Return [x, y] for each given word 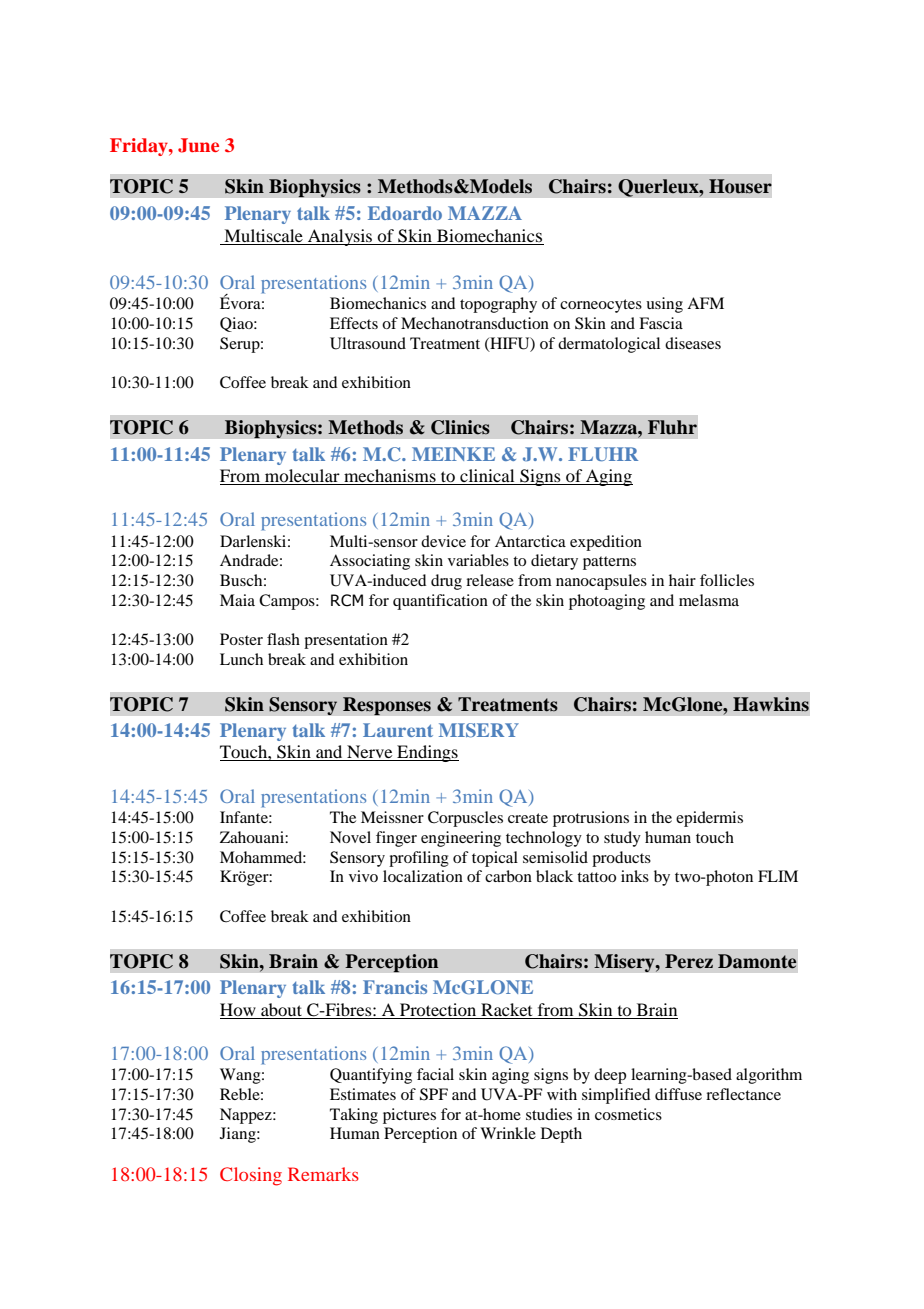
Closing [251, 1176]
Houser [740, 186]
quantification [440, 602]
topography [498, 305]
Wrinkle [508, 1133]
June [198, 145]
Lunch [241, 659]
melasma [709, 600]
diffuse [678, 1094]
